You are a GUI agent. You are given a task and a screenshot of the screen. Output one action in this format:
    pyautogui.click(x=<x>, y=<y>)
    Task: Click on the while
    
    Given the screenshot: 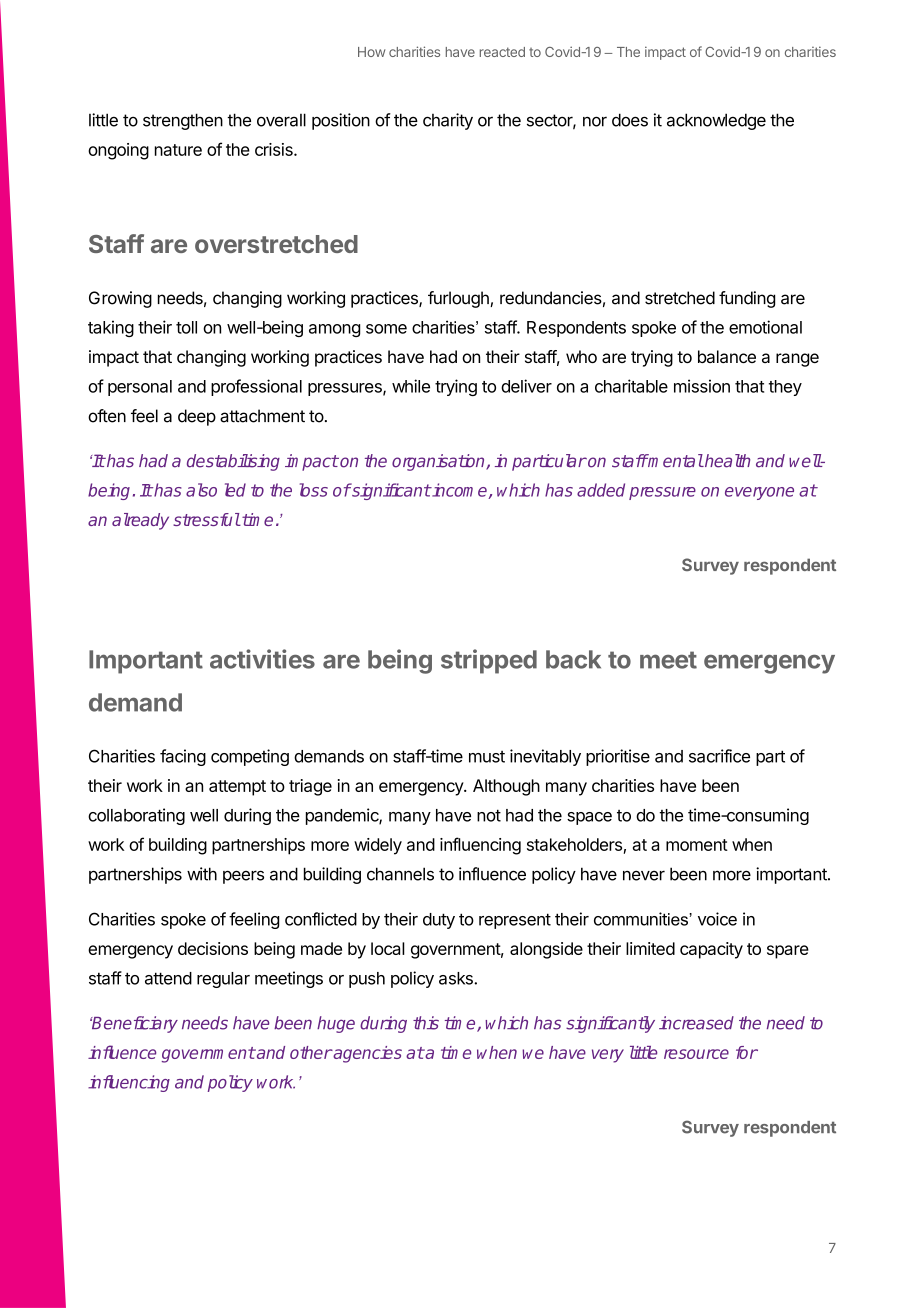 What is the action you would take?
    pyautogui.click(x=411, y=386)
